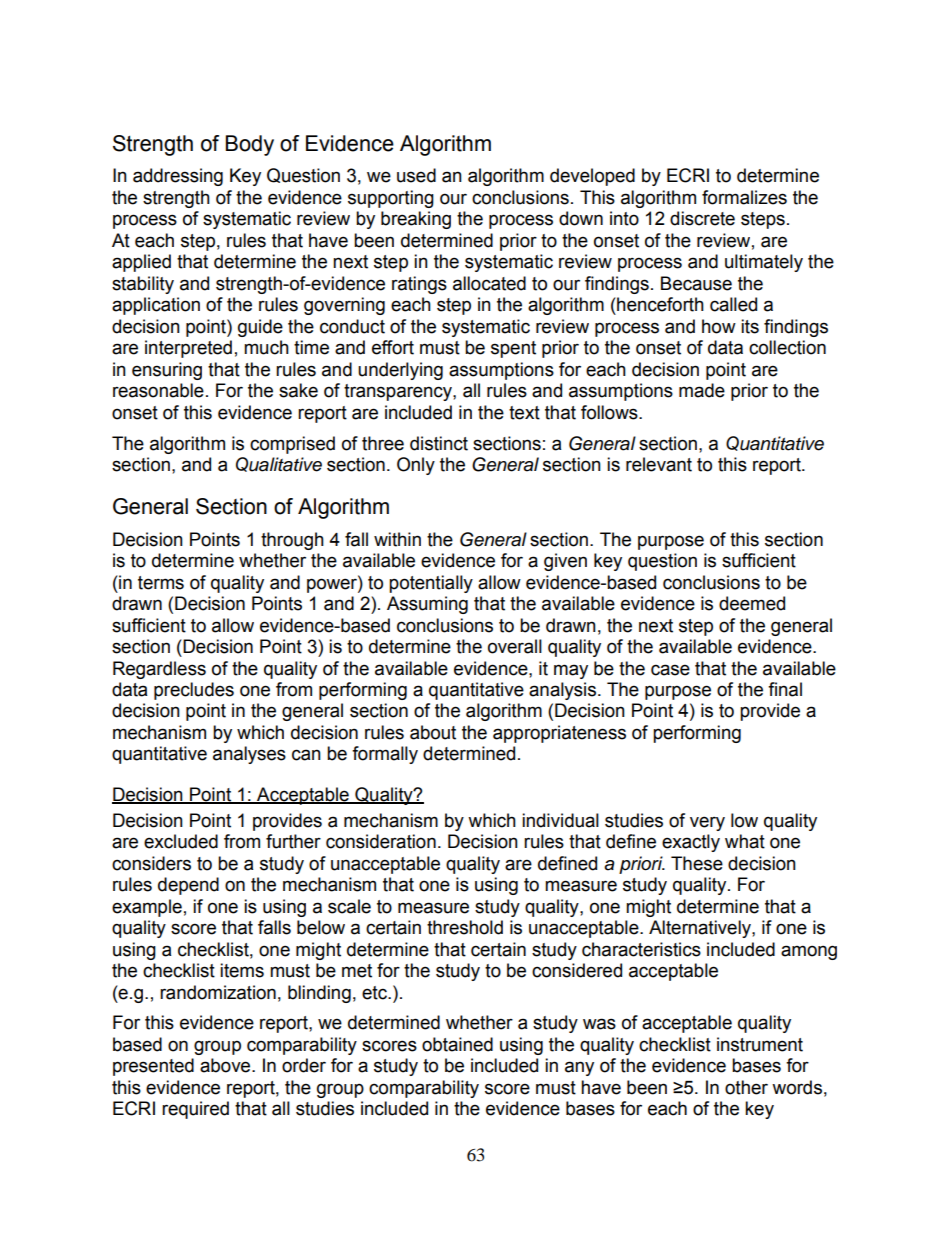  I want to click on used, so click(416, 175).
